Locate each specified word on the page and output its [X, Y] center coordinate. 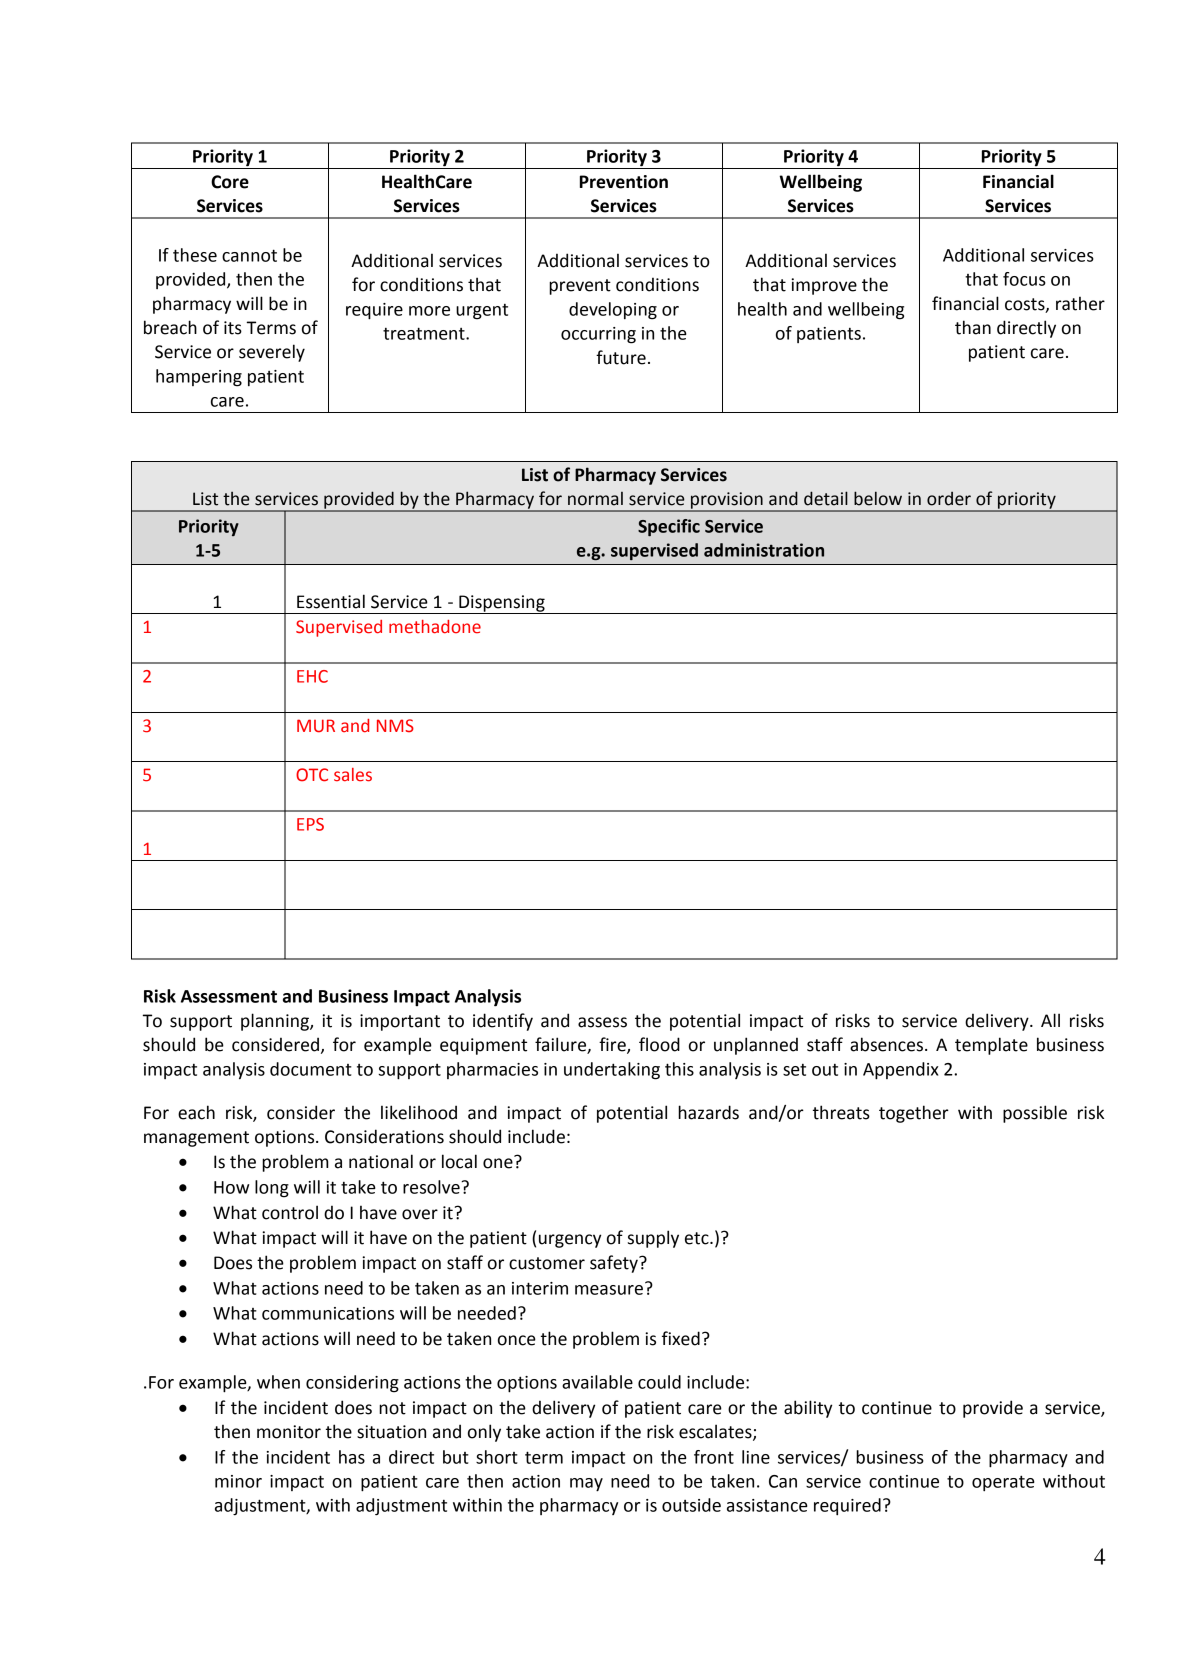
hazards [708, 1112]
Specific [669, 527]
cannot [249, 255]
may [586, 1485]
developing [613, 311]
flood [659, 1044]
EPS [310, 824]
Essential [331, 601]
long [272, 1189]
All [1050, 1020]
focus [1024, 279]
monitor [289, 1432]
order [949, 499]
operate [1003, 1483]
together [914, 1114]
